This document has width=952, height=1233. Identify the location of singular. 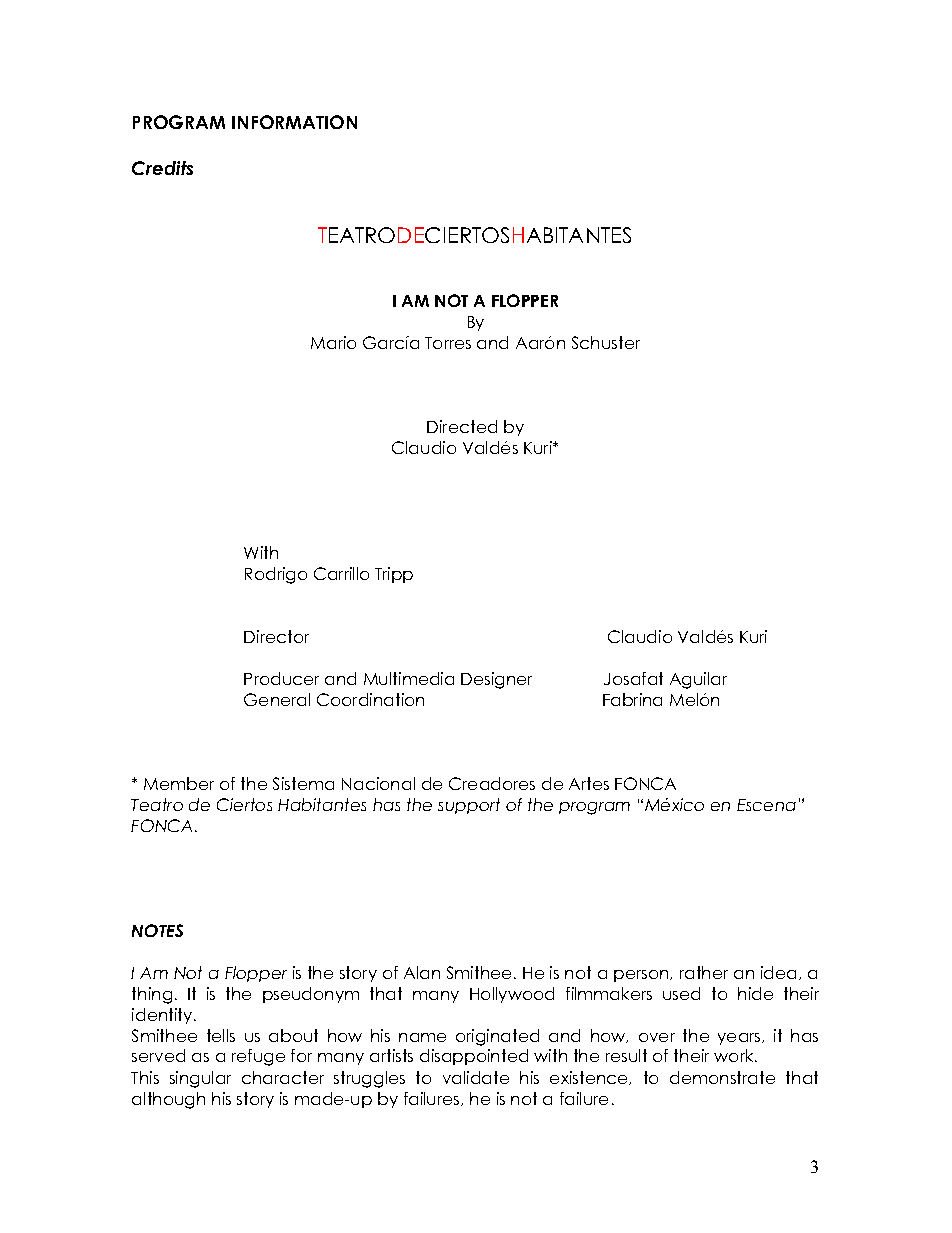
(200, 1079).
